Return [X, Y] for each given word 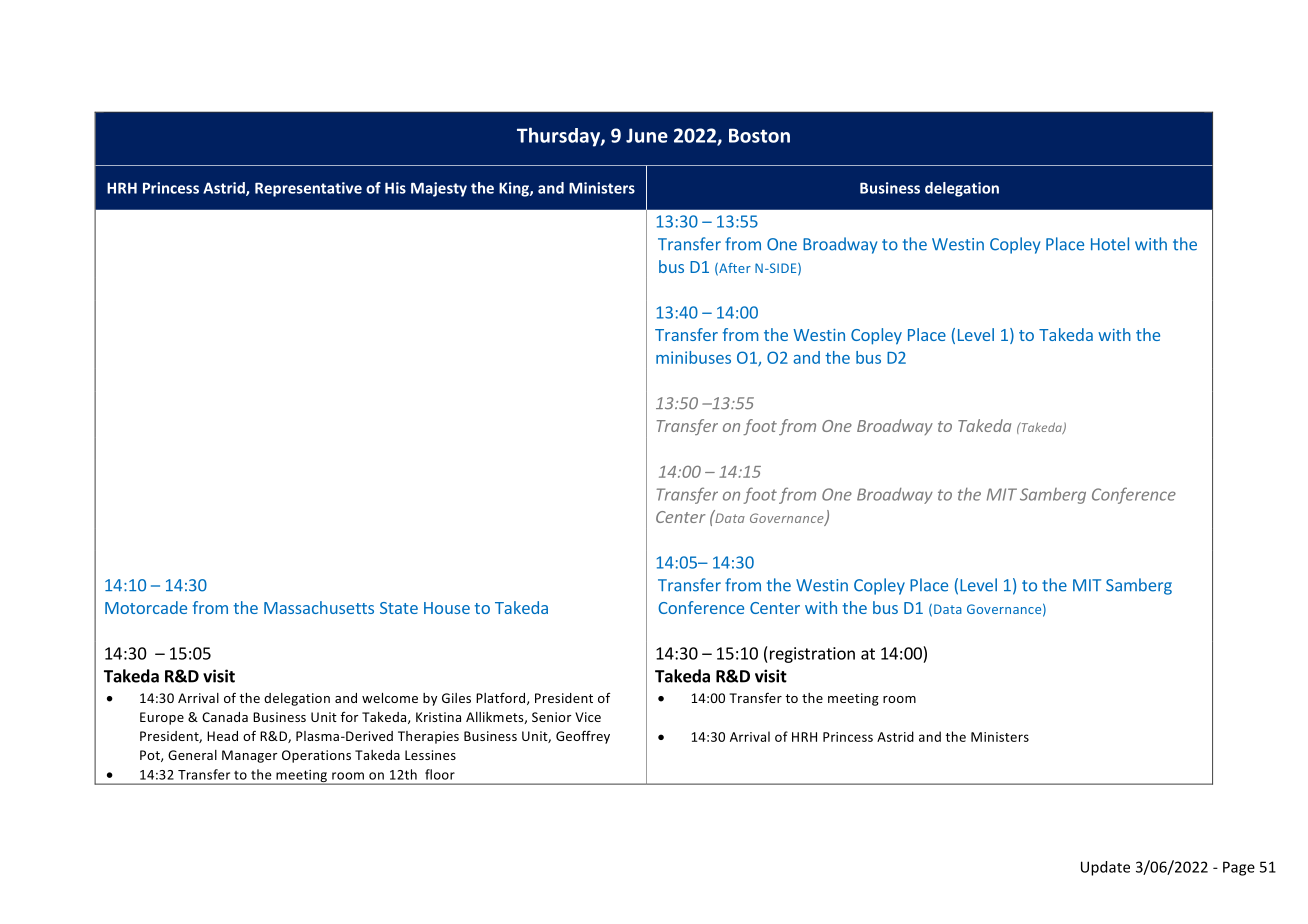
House [447, 608]
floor [440, 774]
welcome [390, 698]
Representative [308, 189]
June [647, 135]
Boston [759, 135]
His [395, 188]
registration [811, 655]
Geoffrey [583, 737]
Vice [588, 717]
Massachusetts [319, 607]
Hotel [1110, 244]
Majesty [439, 189]
